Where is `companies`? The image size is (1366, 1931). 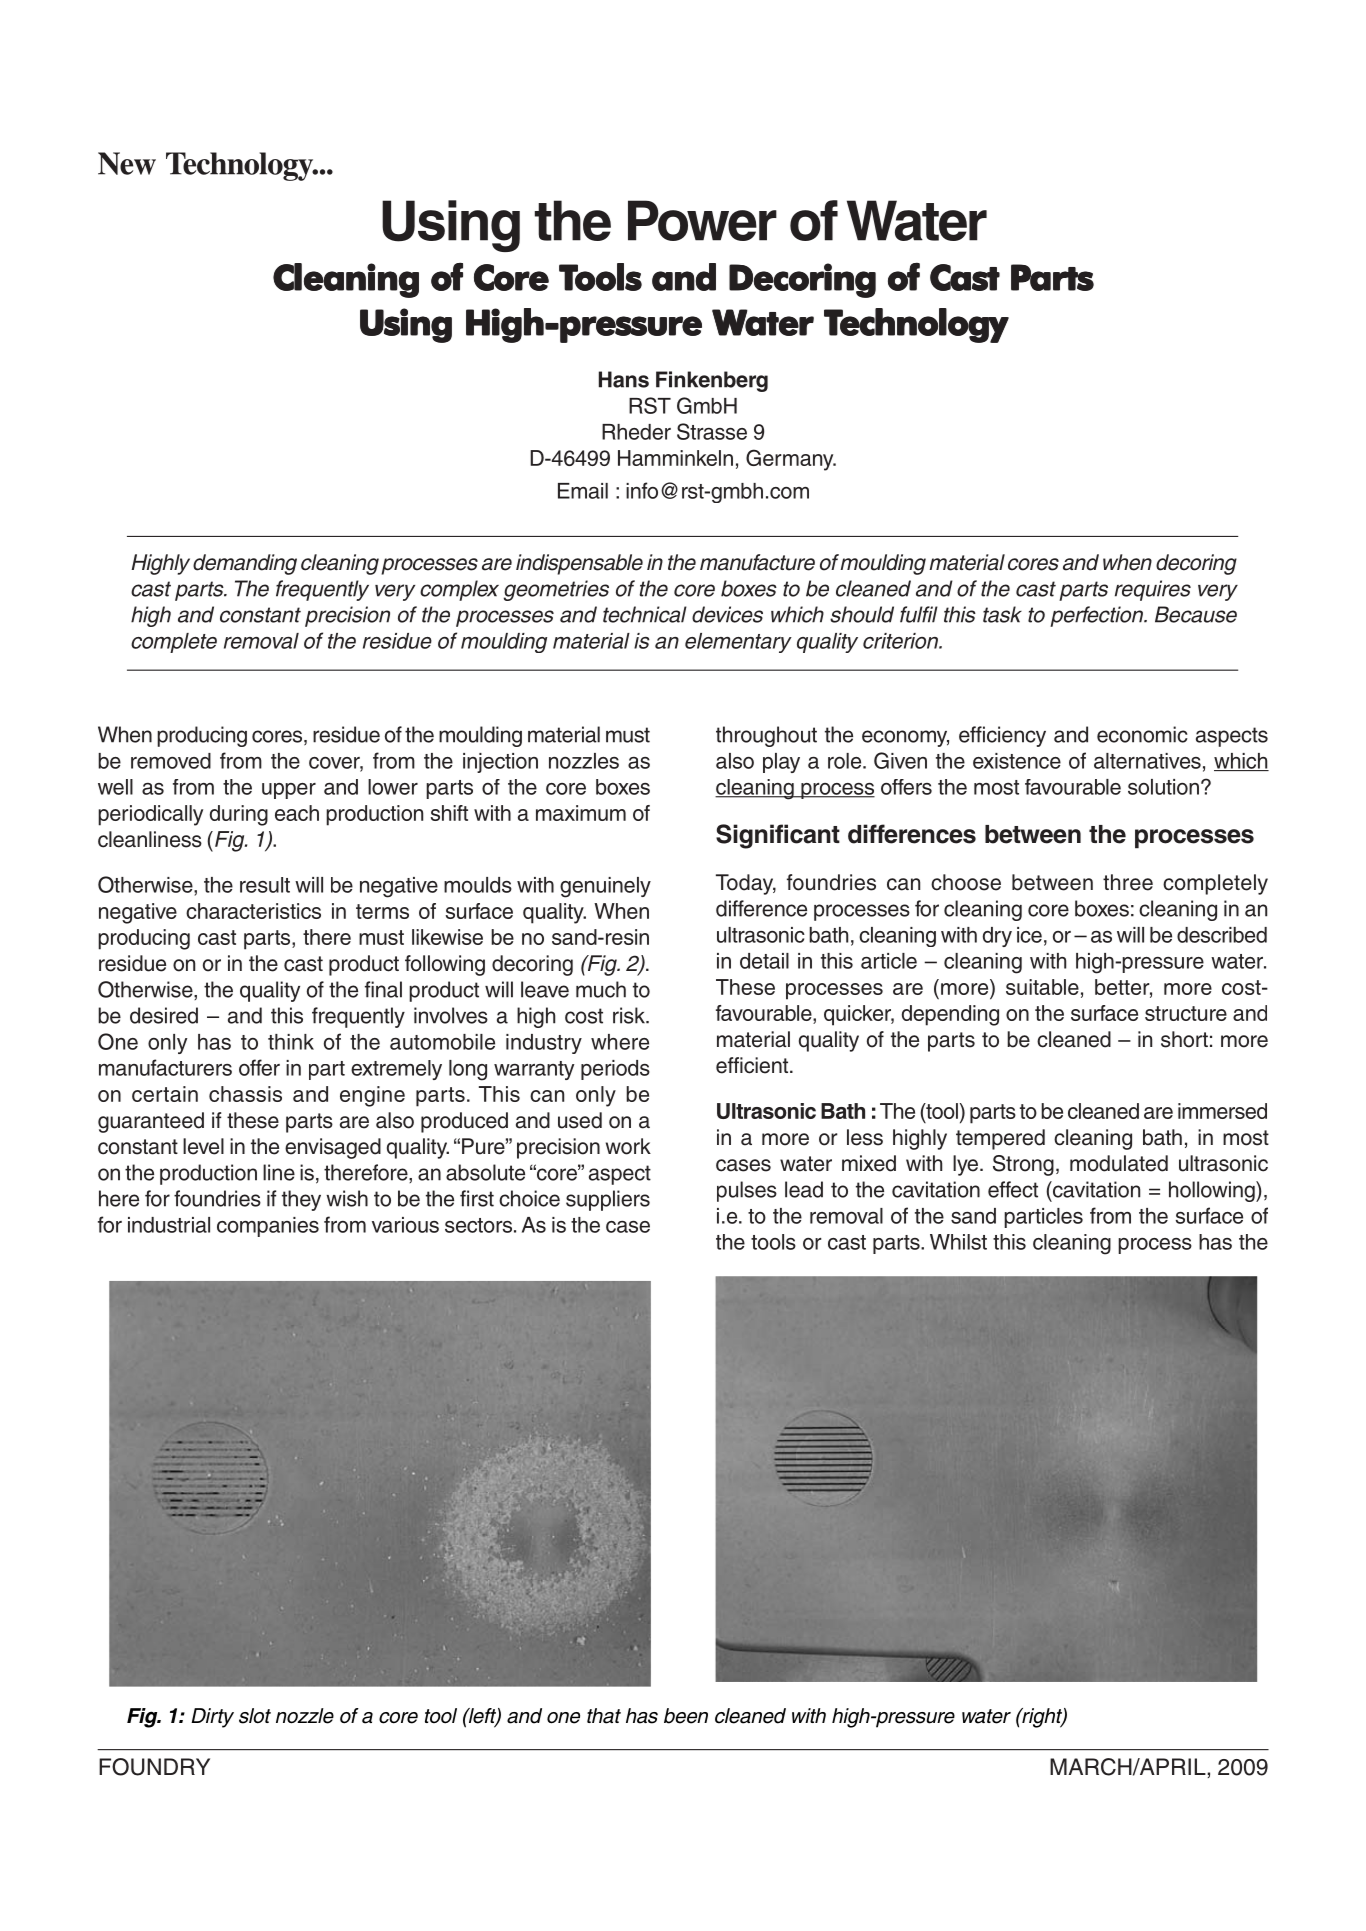
companies is located at coordinates (268, 1227).
